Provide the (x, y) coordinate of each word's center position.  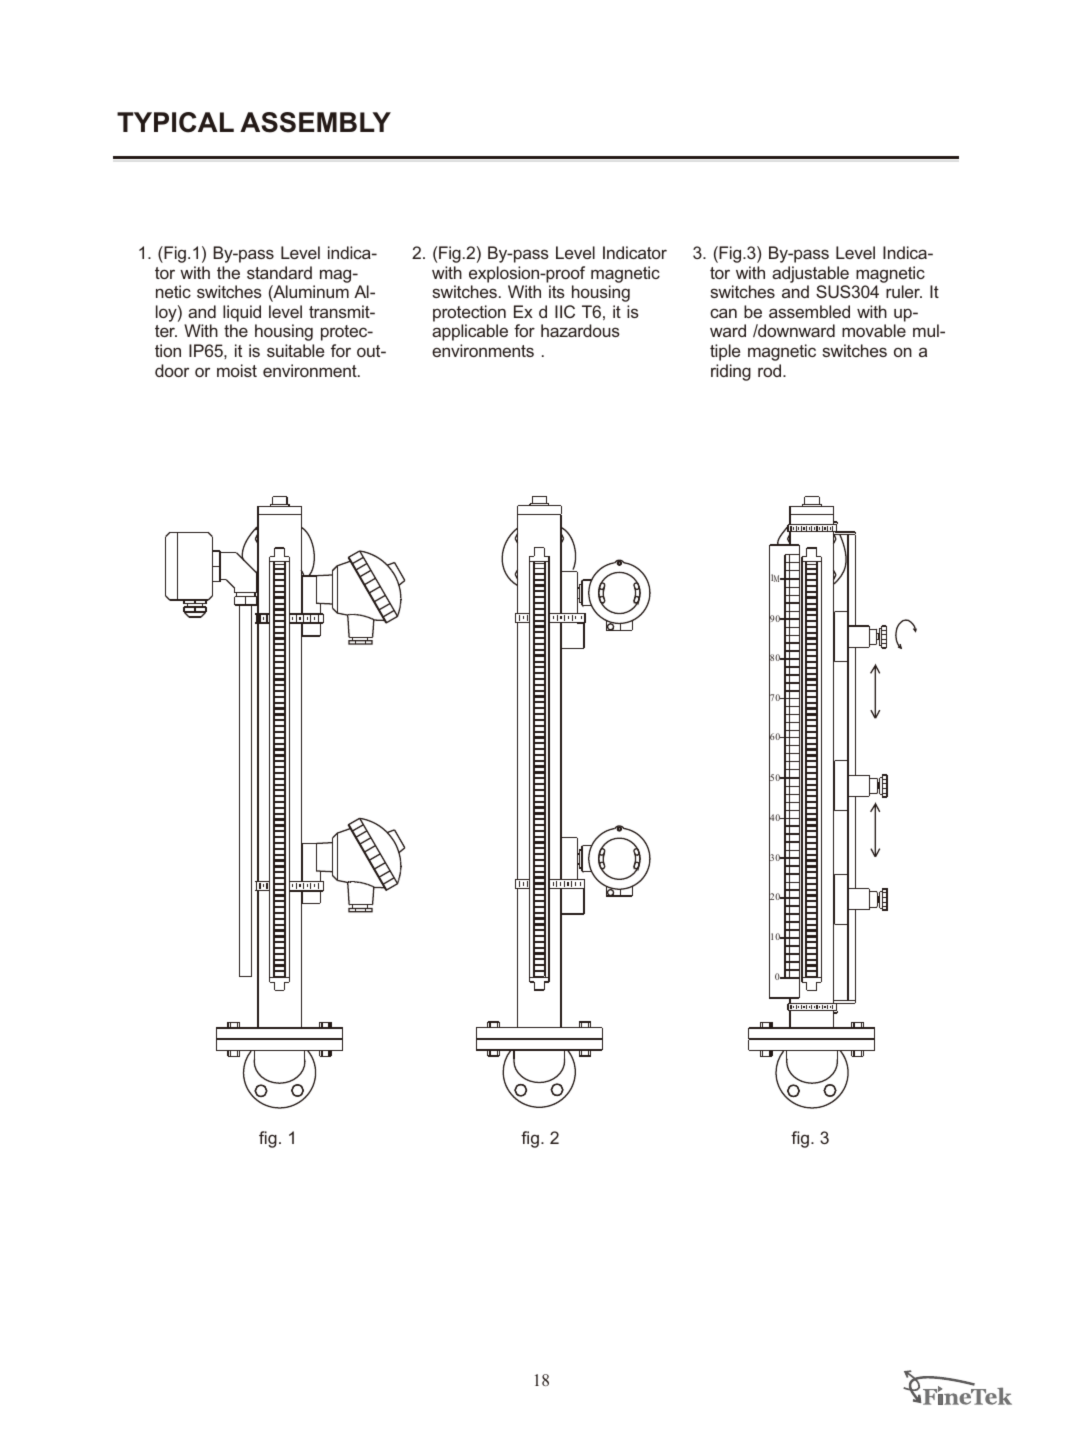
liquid (242, 313)
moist (237, 370)
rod (769, 370)
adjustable (810, 274)
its (557, 291)
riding (731, 372)
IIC (565, 311)
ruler (904, 291)
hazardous (580, 330)
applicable (470, 332)
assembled (809, 311)
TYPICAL (175, 122)
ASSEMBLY (315, 122)
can (723, 313)
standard (279, 272)
